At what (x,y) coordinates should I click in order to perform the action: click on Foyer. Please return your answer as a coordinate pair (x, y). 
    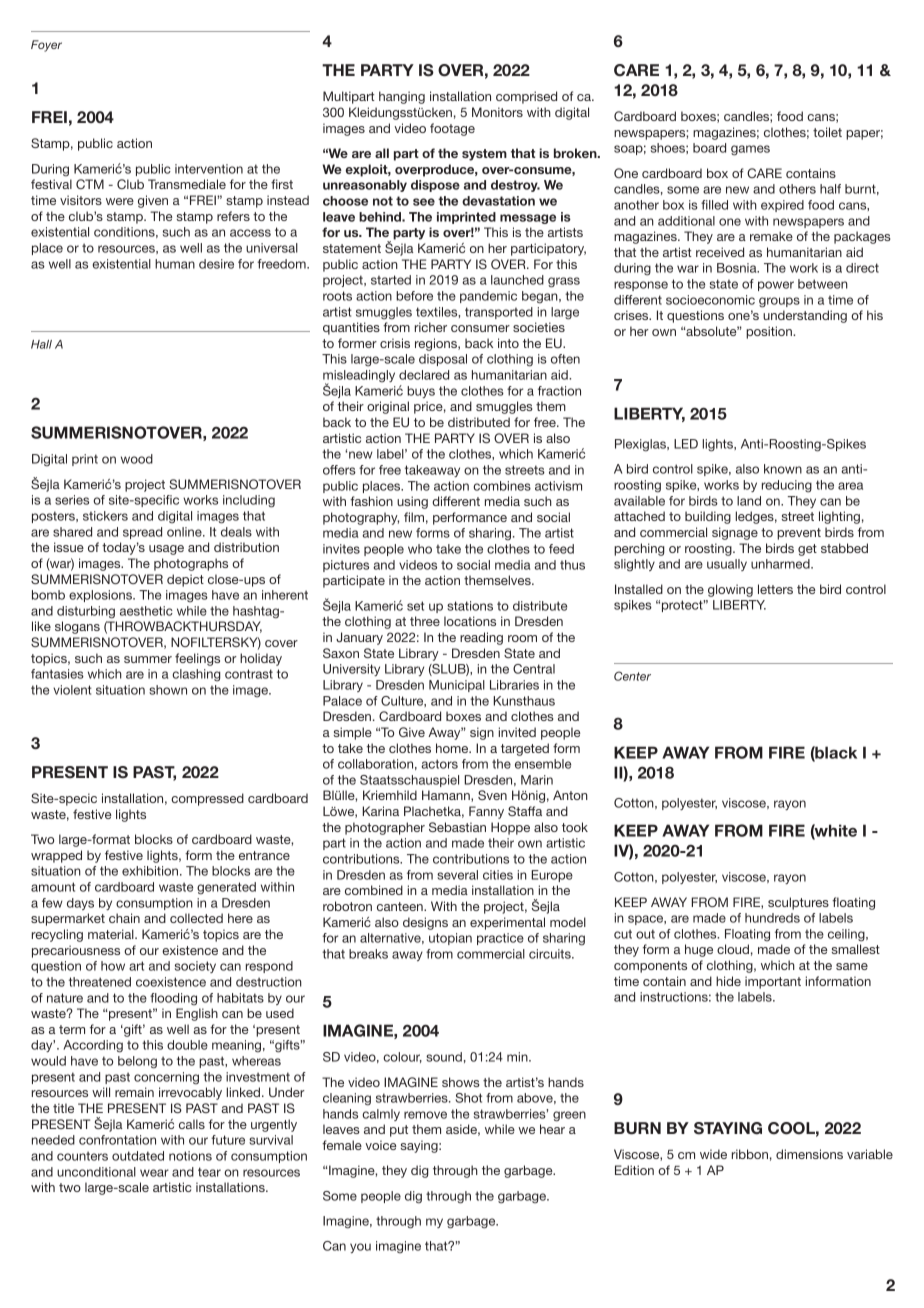
    Looking at the image, I should click on (46, 46).
